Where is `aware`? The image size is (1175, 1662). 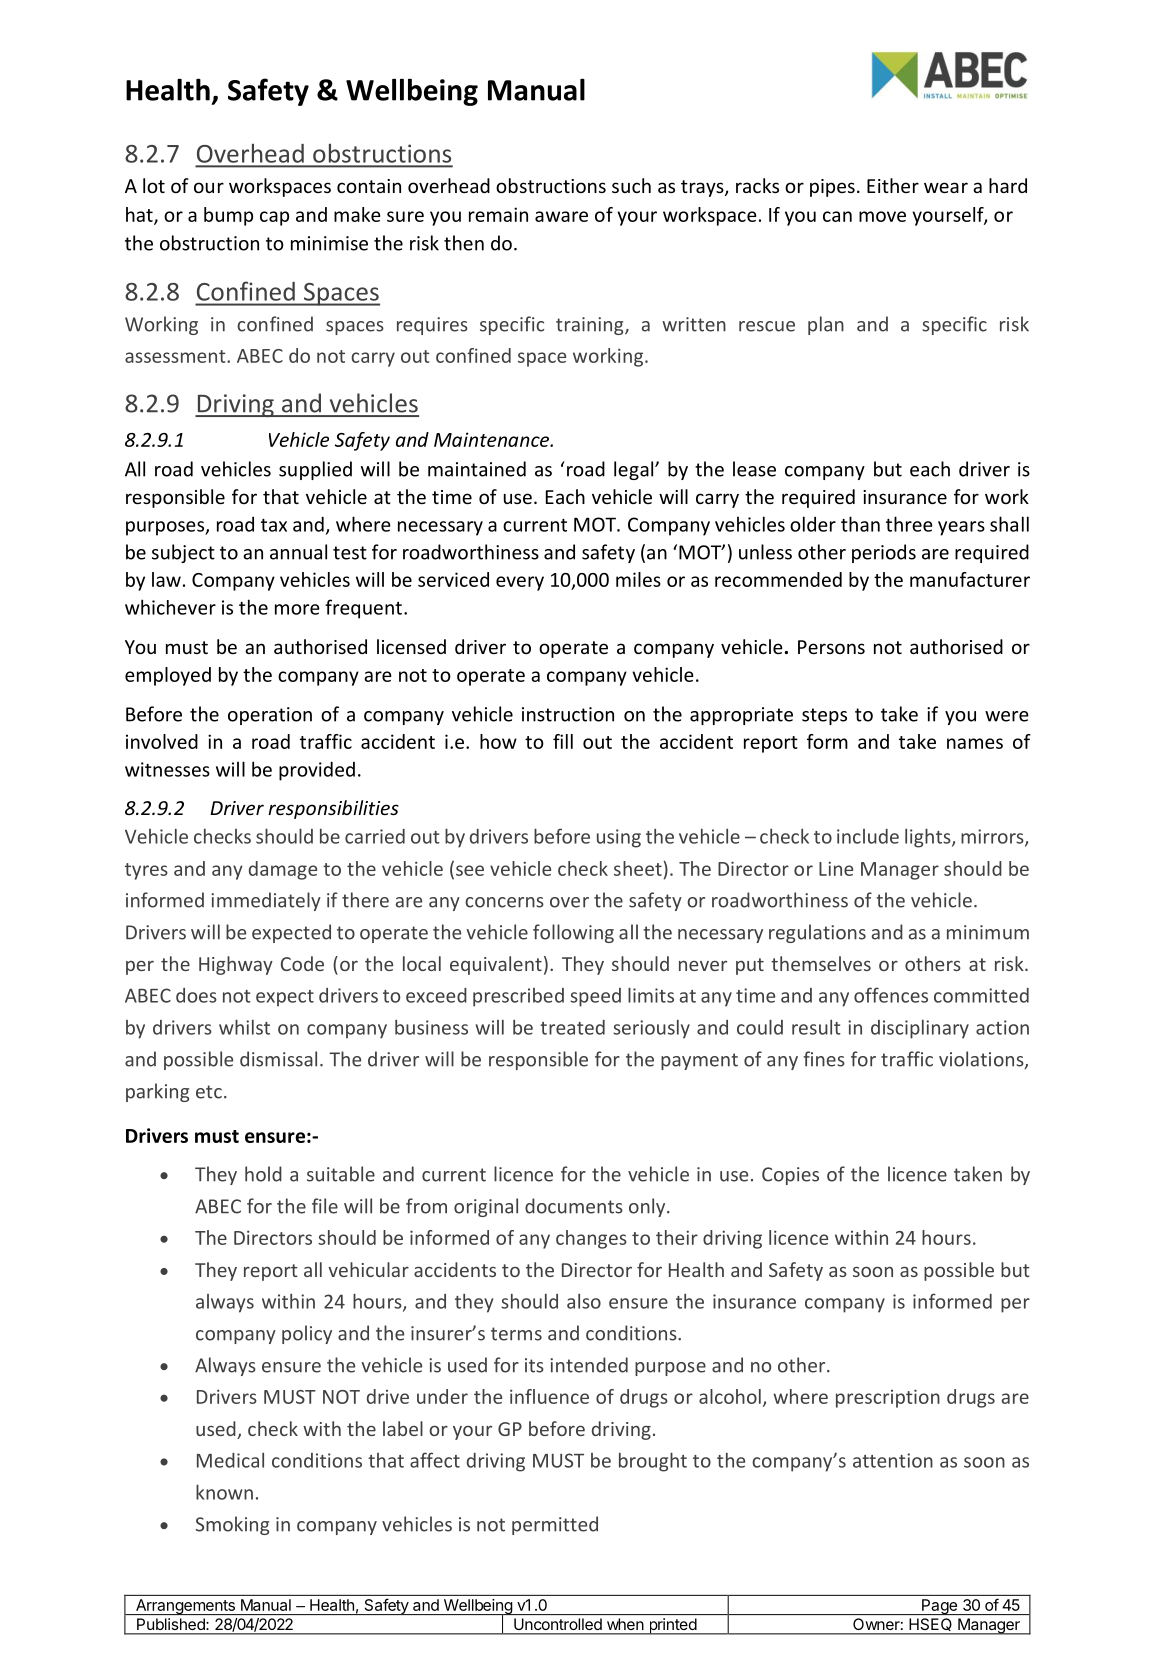
aware is located at coordinates (561, 216).
